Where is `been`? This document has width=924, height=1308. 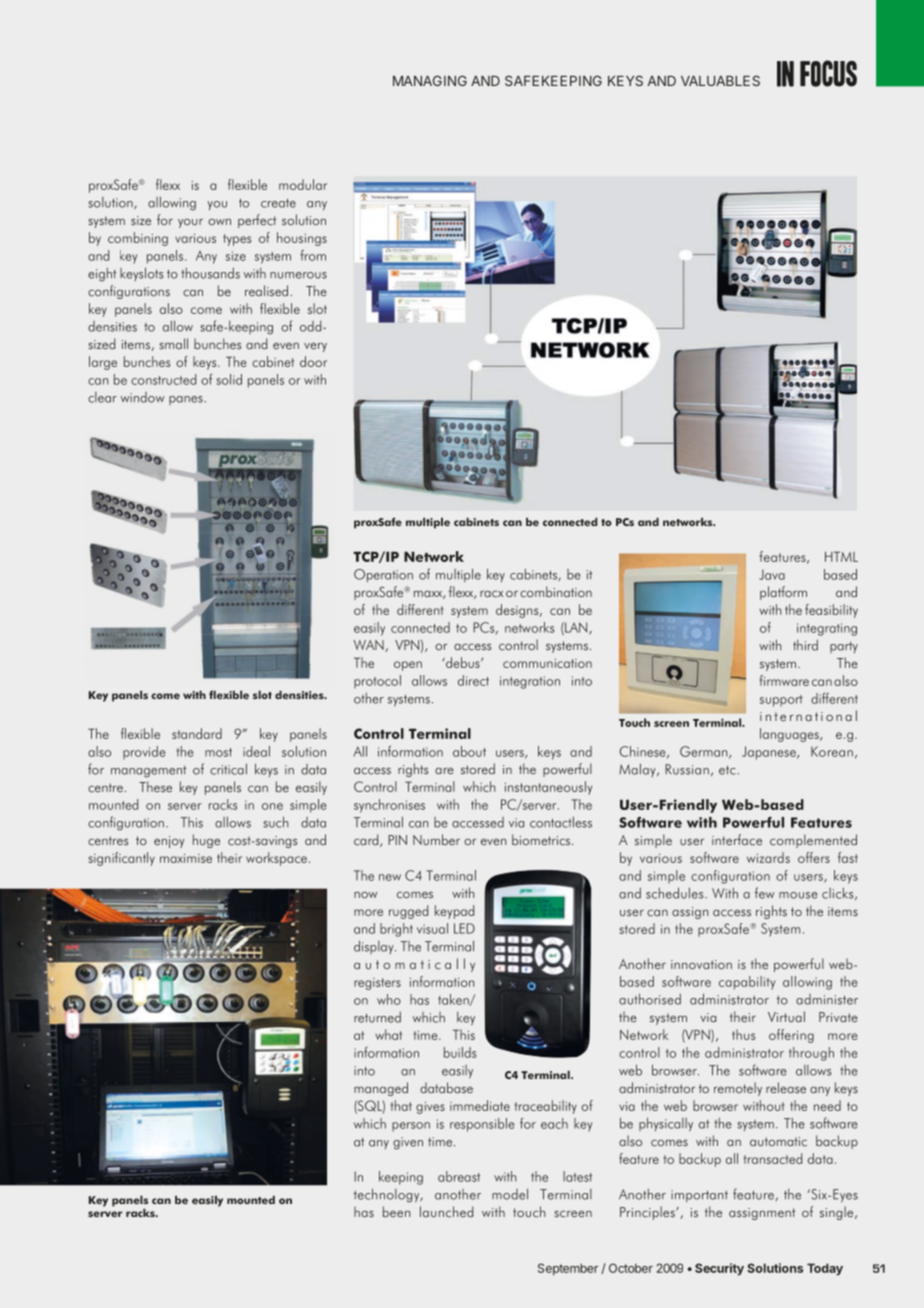
been is located at coordinates (397, 1211).
